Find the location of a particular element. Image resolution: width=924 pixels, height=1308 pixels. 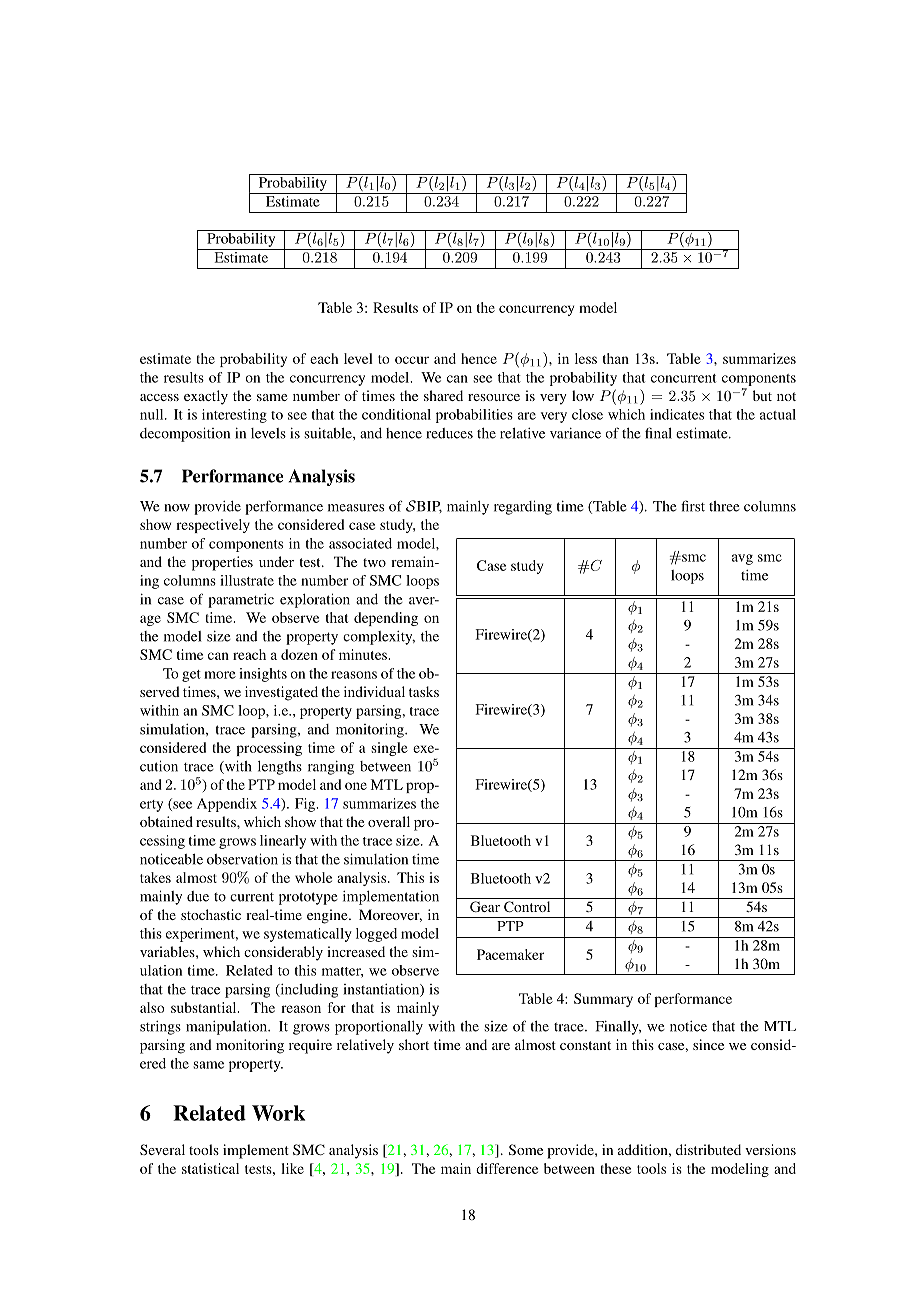

difference is located at coordinates (507, 1168).
